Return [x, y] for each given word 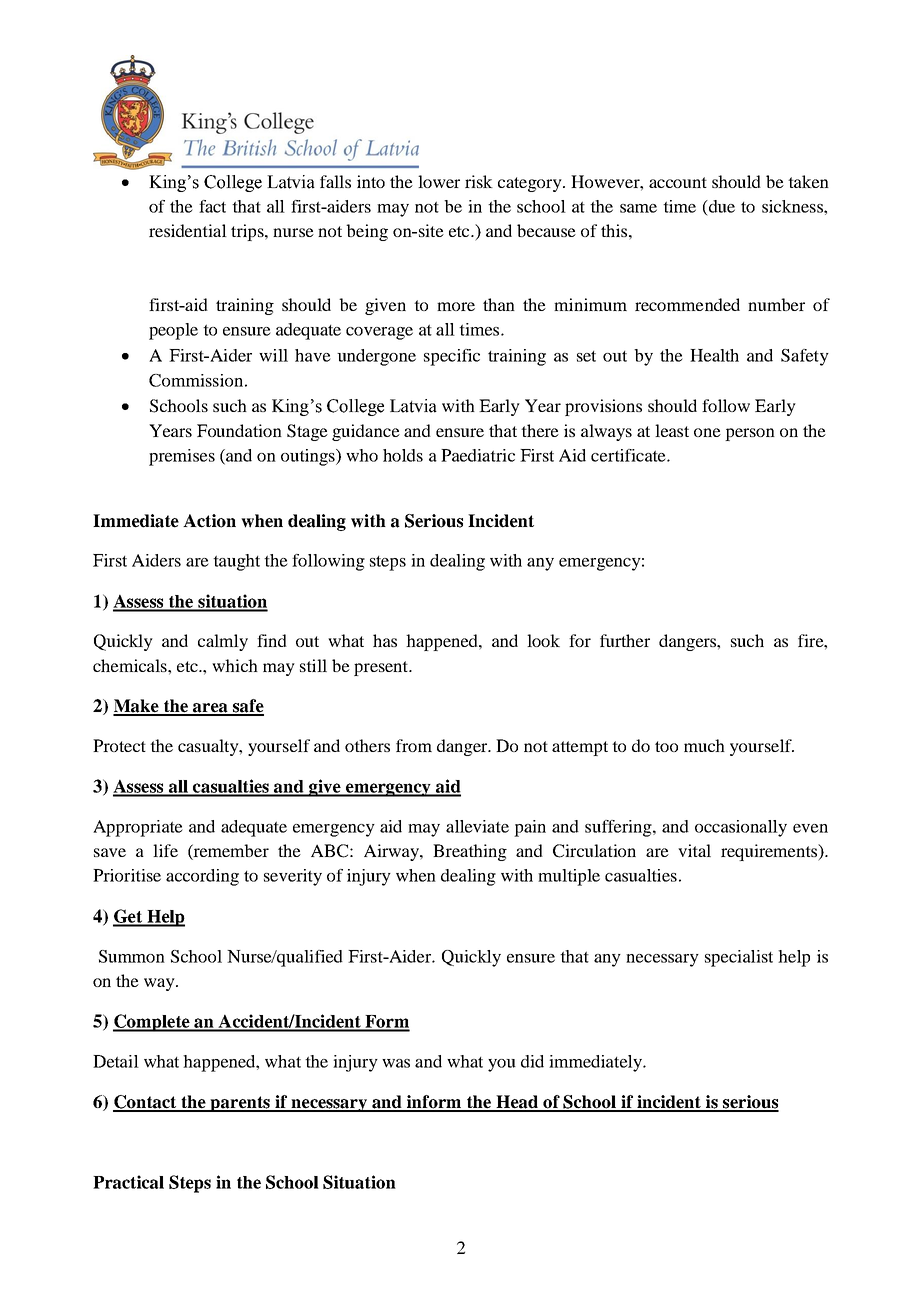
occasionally [741, 828]
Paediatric [478, 455]
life [165, 850]
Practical [128, 1182]
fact [212, 206]
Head [517, 1103]
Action [209, 521]
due [721, 206]
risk [479, 181]
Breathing [470, 852]
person [750, 434]
